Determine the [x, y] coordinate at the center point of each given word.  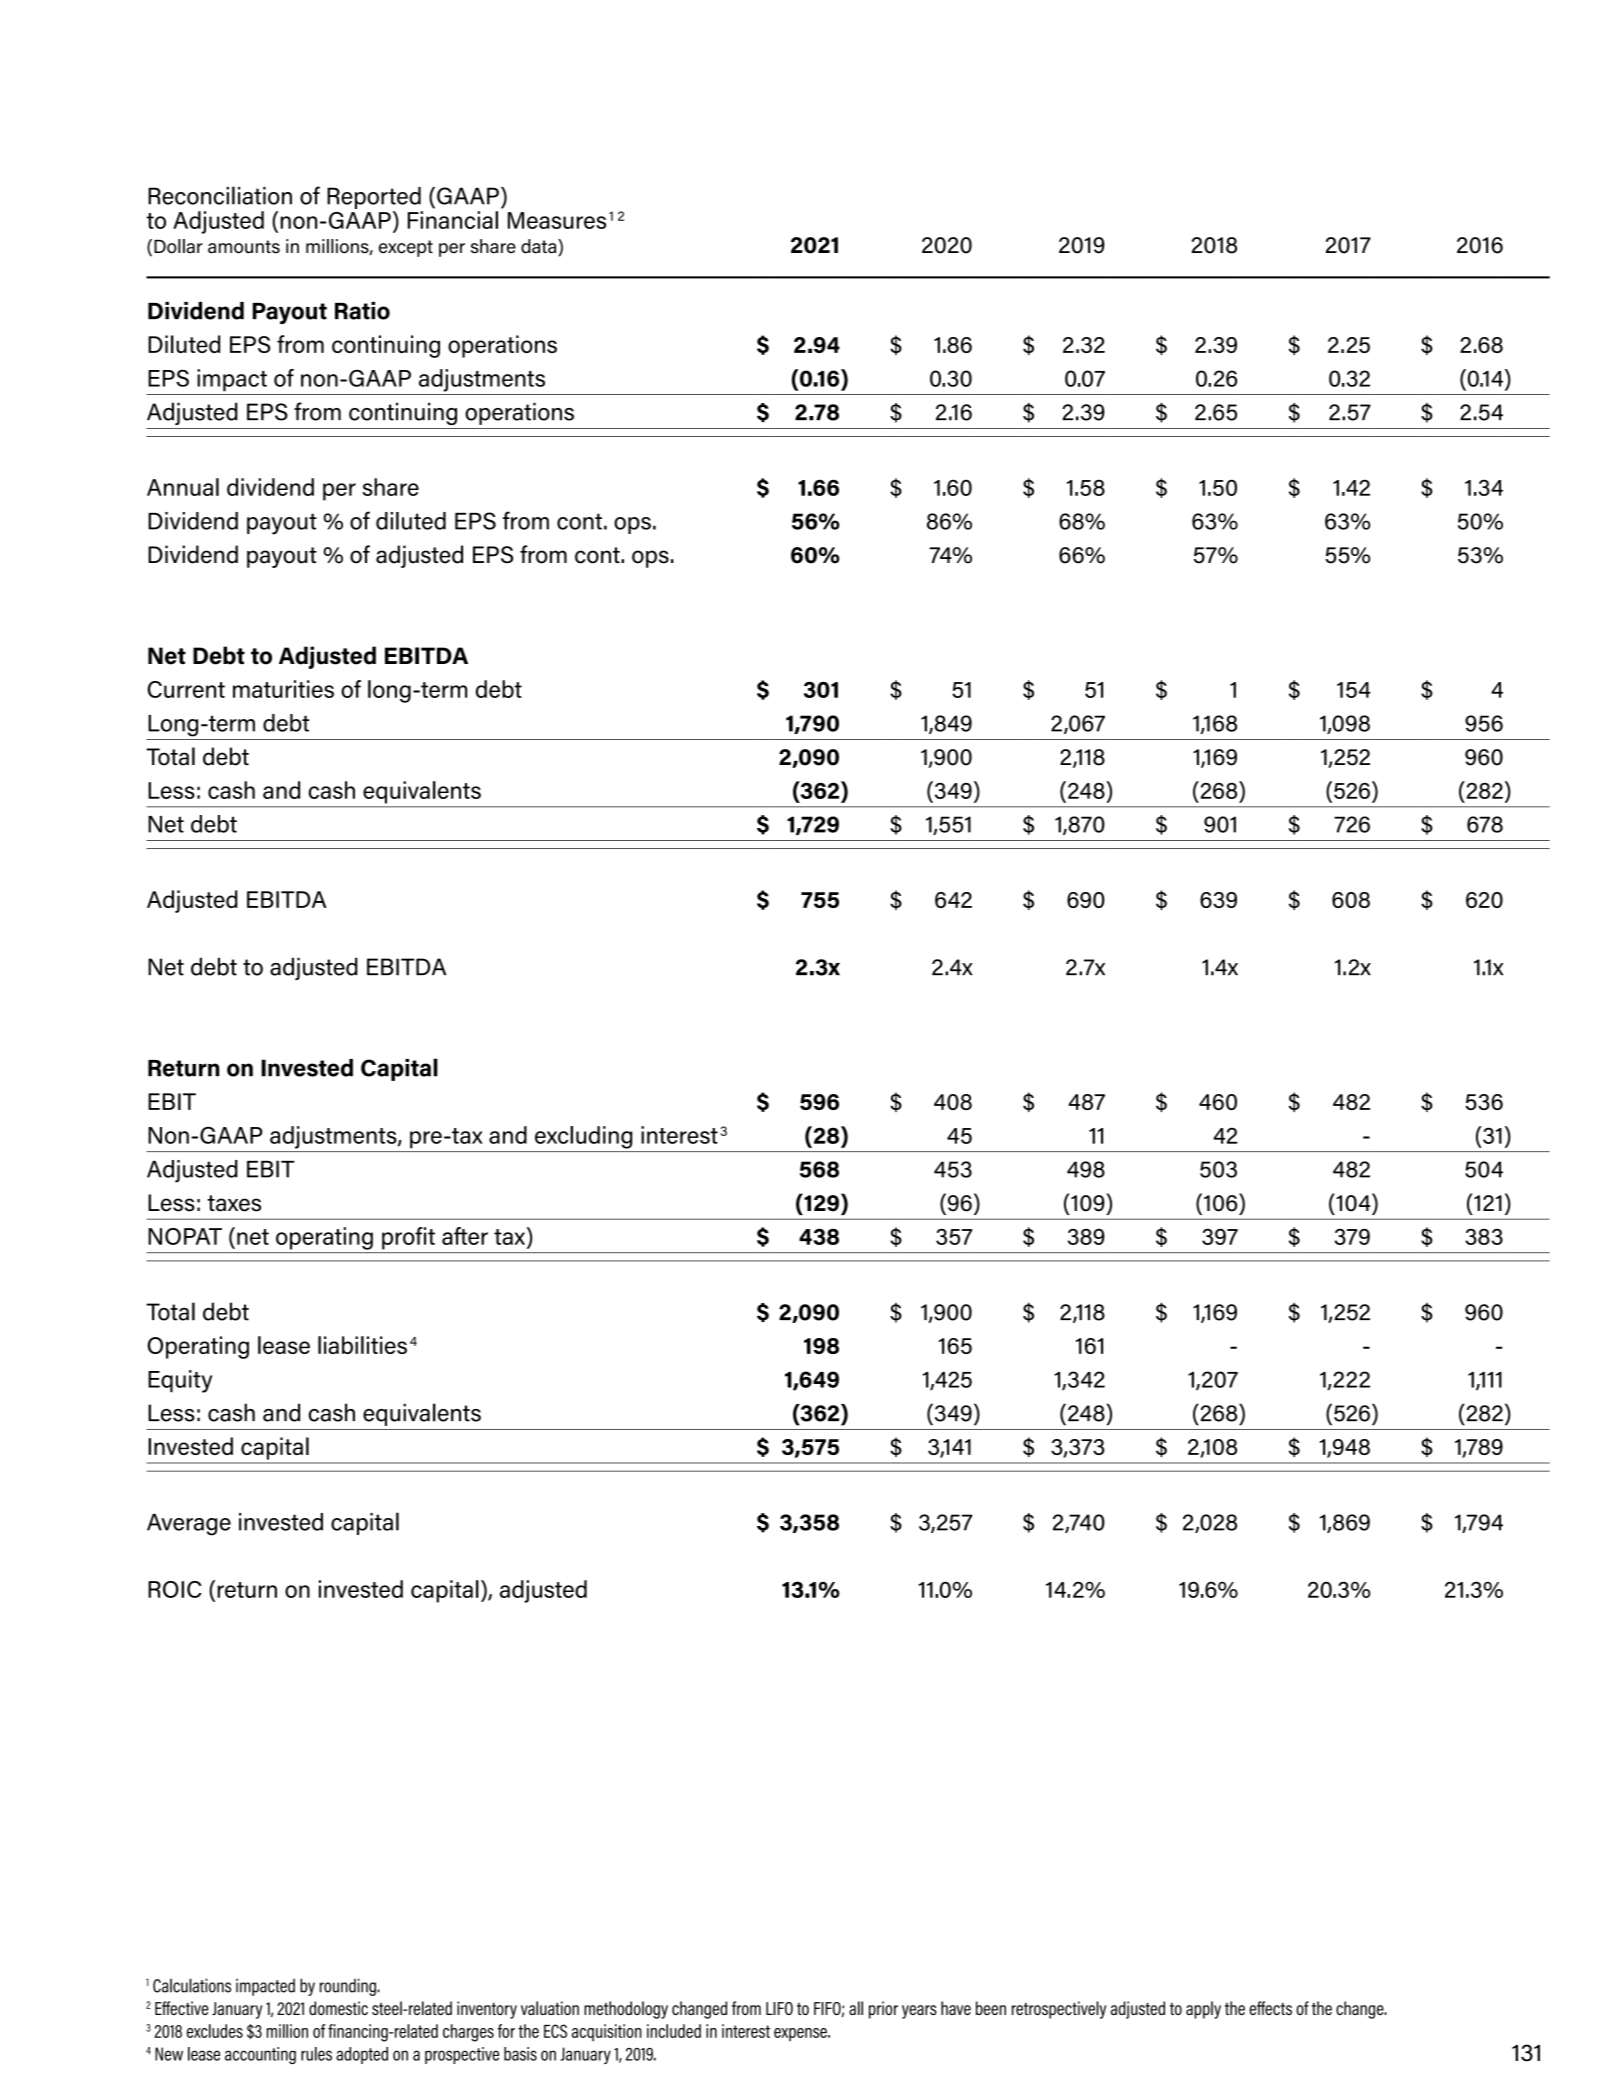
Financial [453, 220]
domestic [338, 2008]
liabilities [362, 1345]
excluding [583, 1137]
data [540, 247]
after [465, 1236]
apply [1203, 2010]
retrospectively [1059, 2010]
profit [408, 1238]
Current [186, 689]
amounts [244, 247]
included [674, 2031]
